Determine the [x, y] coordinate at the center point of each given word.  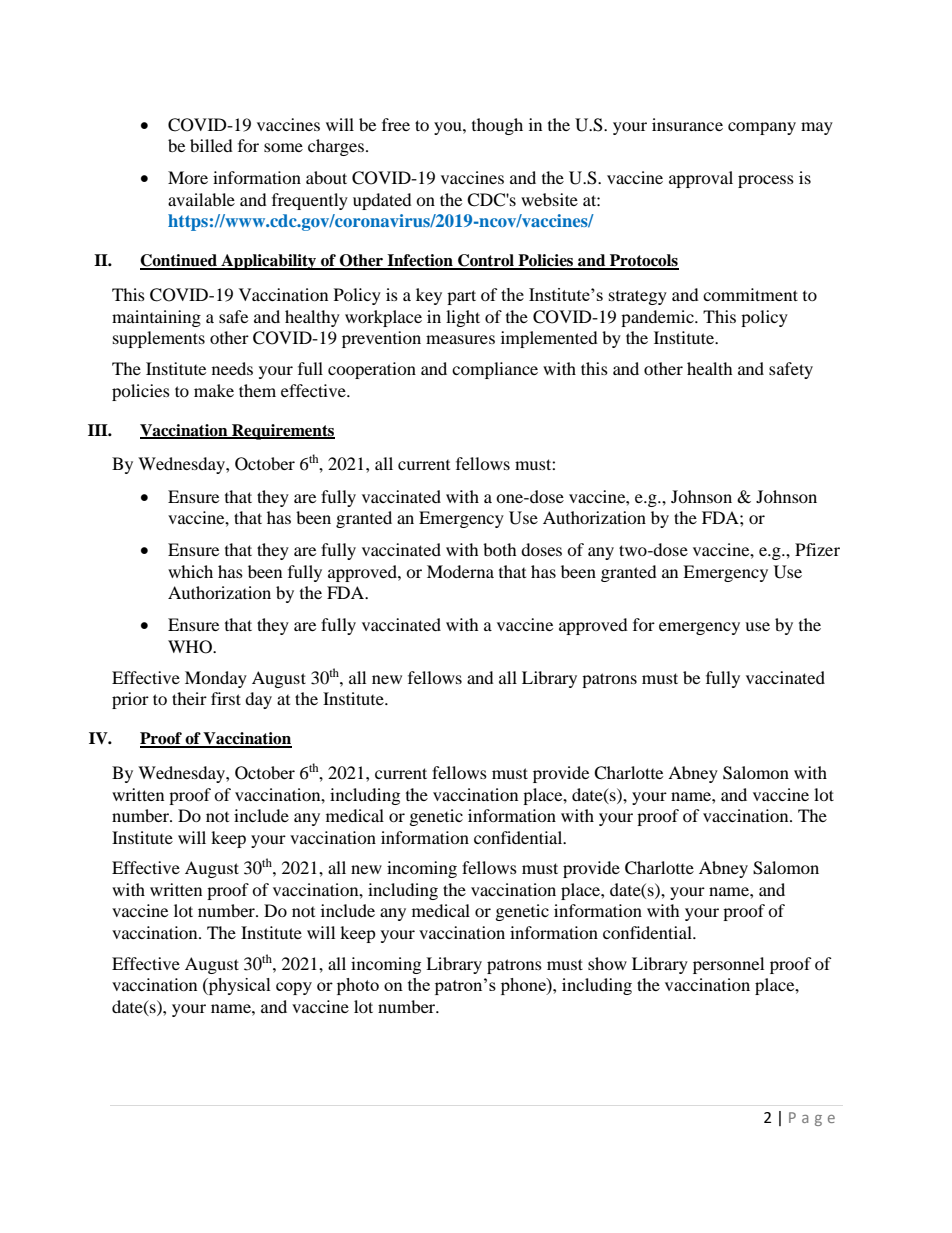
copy [294, 988]
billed [211, 145]
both [500, 549]
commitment [750, 294]
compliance [495, 370]
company [762, 128]
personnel [728, 965]
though [497, 126]
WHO [191, 647]
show [607, 963]
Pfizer [817, 549]
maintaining [156, 318]
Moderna [460, 571]
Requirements [282, 432]
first [226, 698]
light [463, 318]
